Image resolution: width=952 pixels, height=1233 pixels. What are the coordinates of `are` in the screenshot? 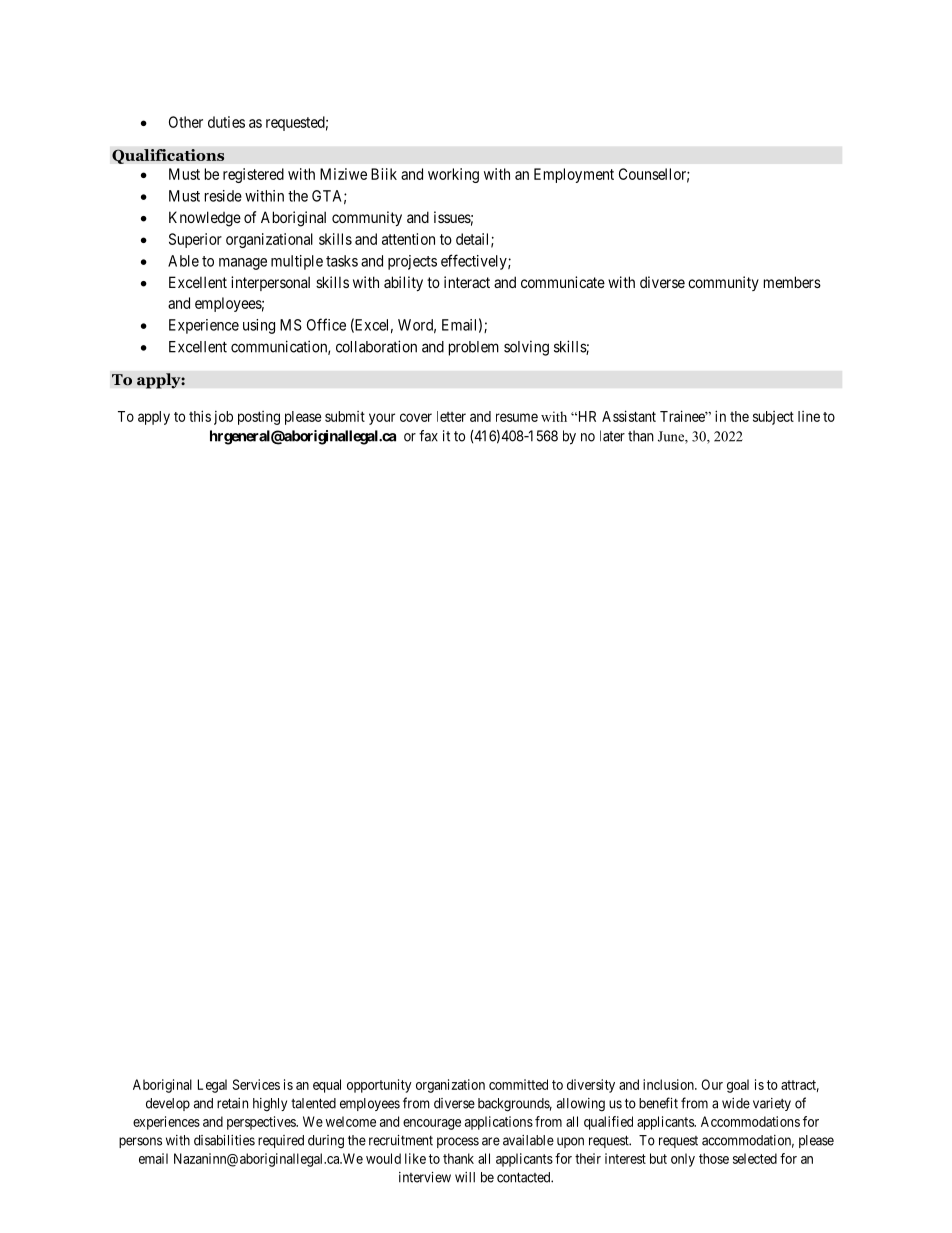 It's located at (491, 1141).
